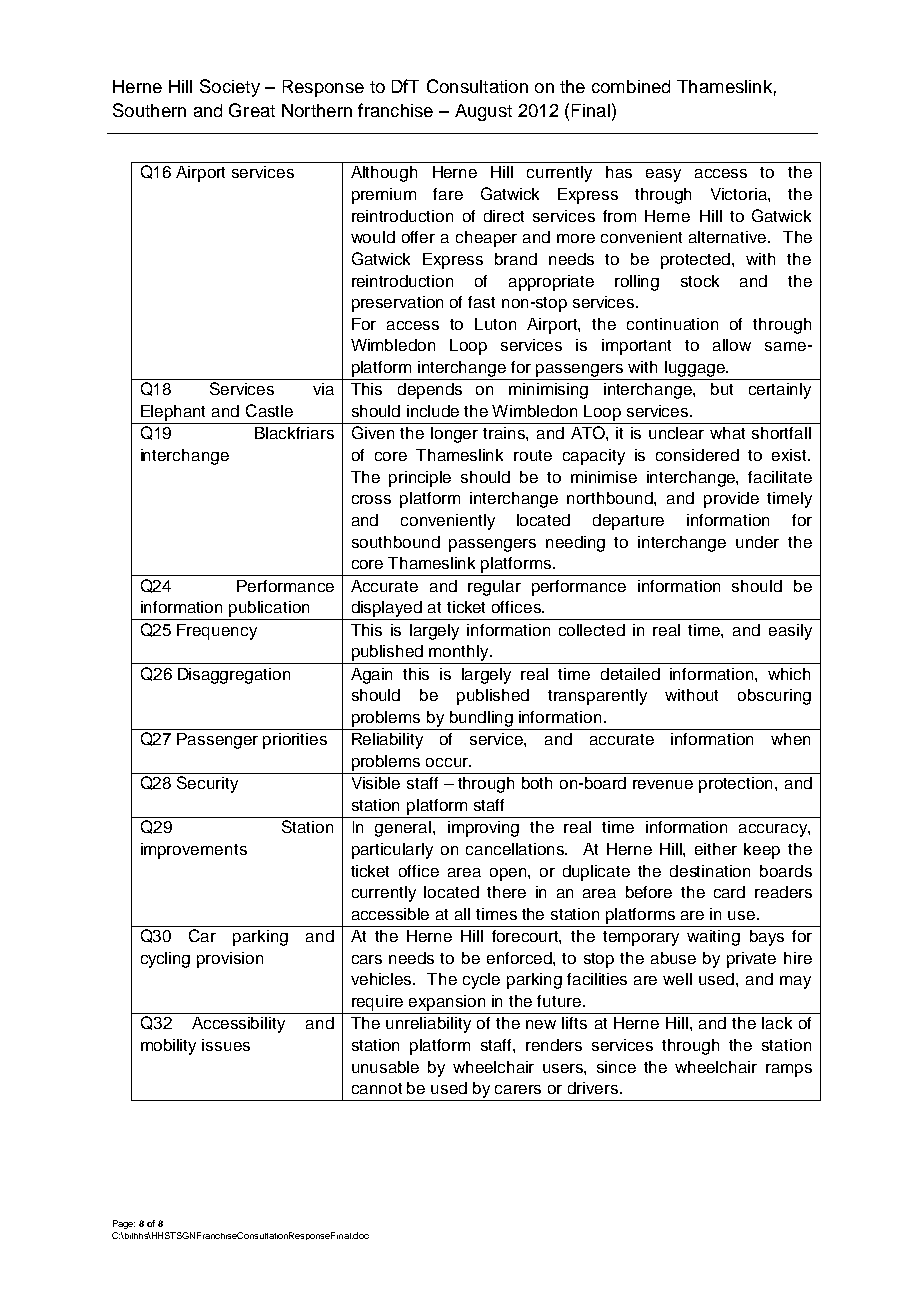 The height and width of the document is (1308, 924). I want to click on Page, so click(124, 1224).
